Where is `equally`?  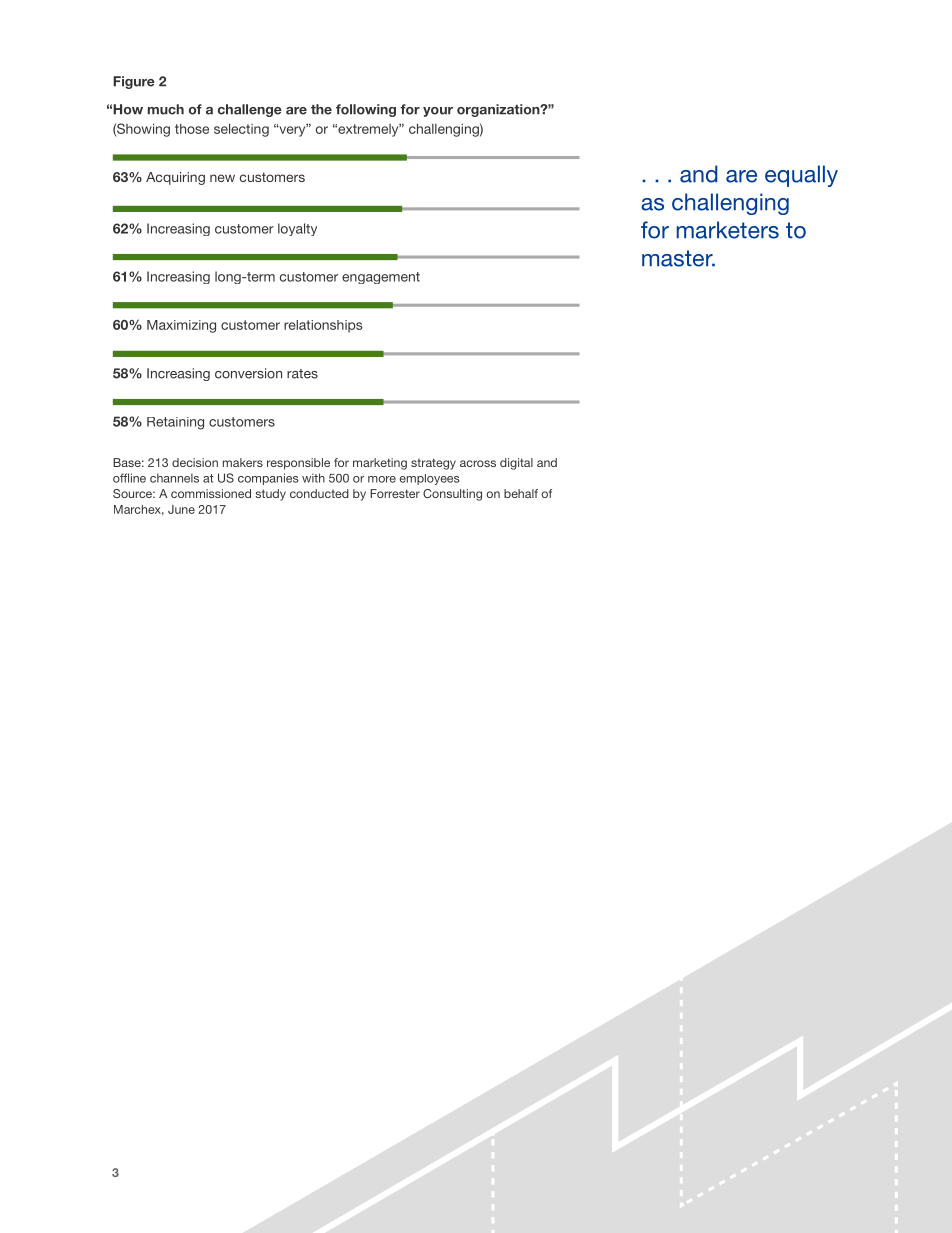 equally is located at coordinates (801, 176).
